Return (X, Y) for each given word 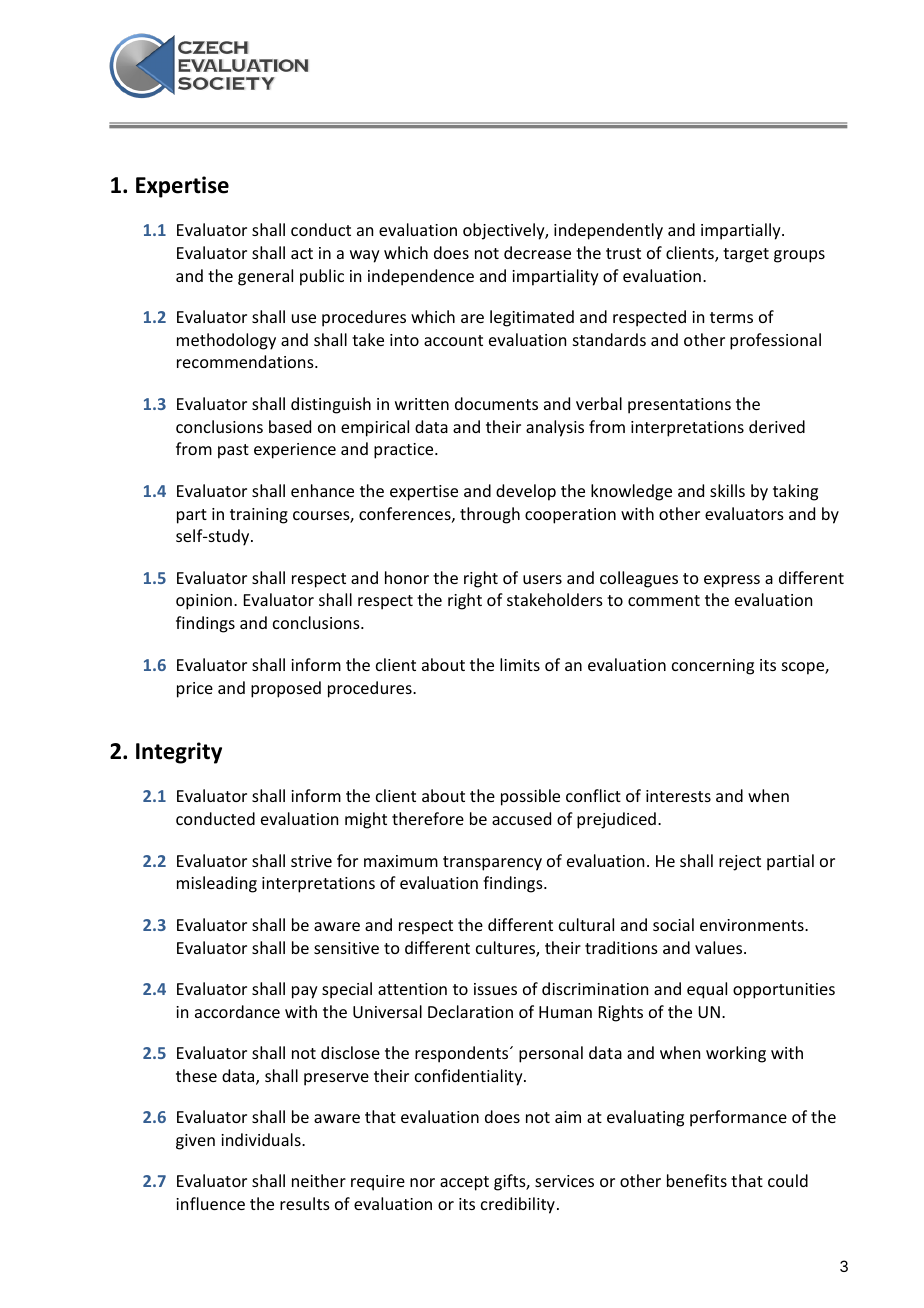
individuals (262, 1139)
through (490, 515)
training (259, 516)
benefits (697, 1180)
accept (464, 1183)
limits (520, 664)
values (720, 947)
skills (727, 490)
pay (305, 992)
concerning (713, 667)
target (746, 255)
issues (495, 989)
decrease (537, 252)
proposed (286, 689)
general (265, 277)
